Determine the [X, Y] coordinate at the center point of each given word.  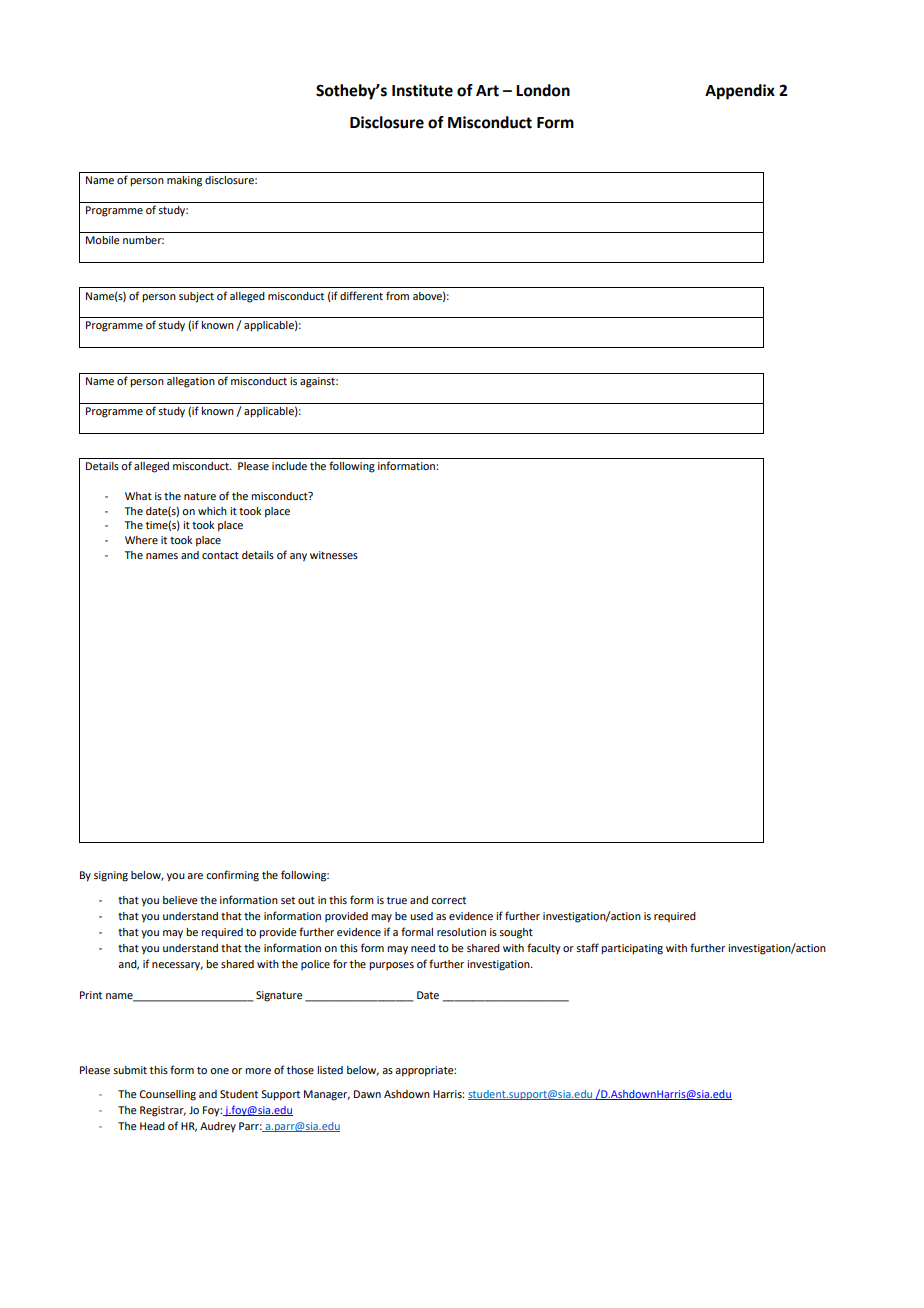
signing [111, 876]
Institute [422, 90]
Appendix [740, 92]
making [184, 181]
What [138, 496]
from [397, 295]
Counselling [168, 1095]
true [397, 900]
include [289, 466]
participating [632, 949]
